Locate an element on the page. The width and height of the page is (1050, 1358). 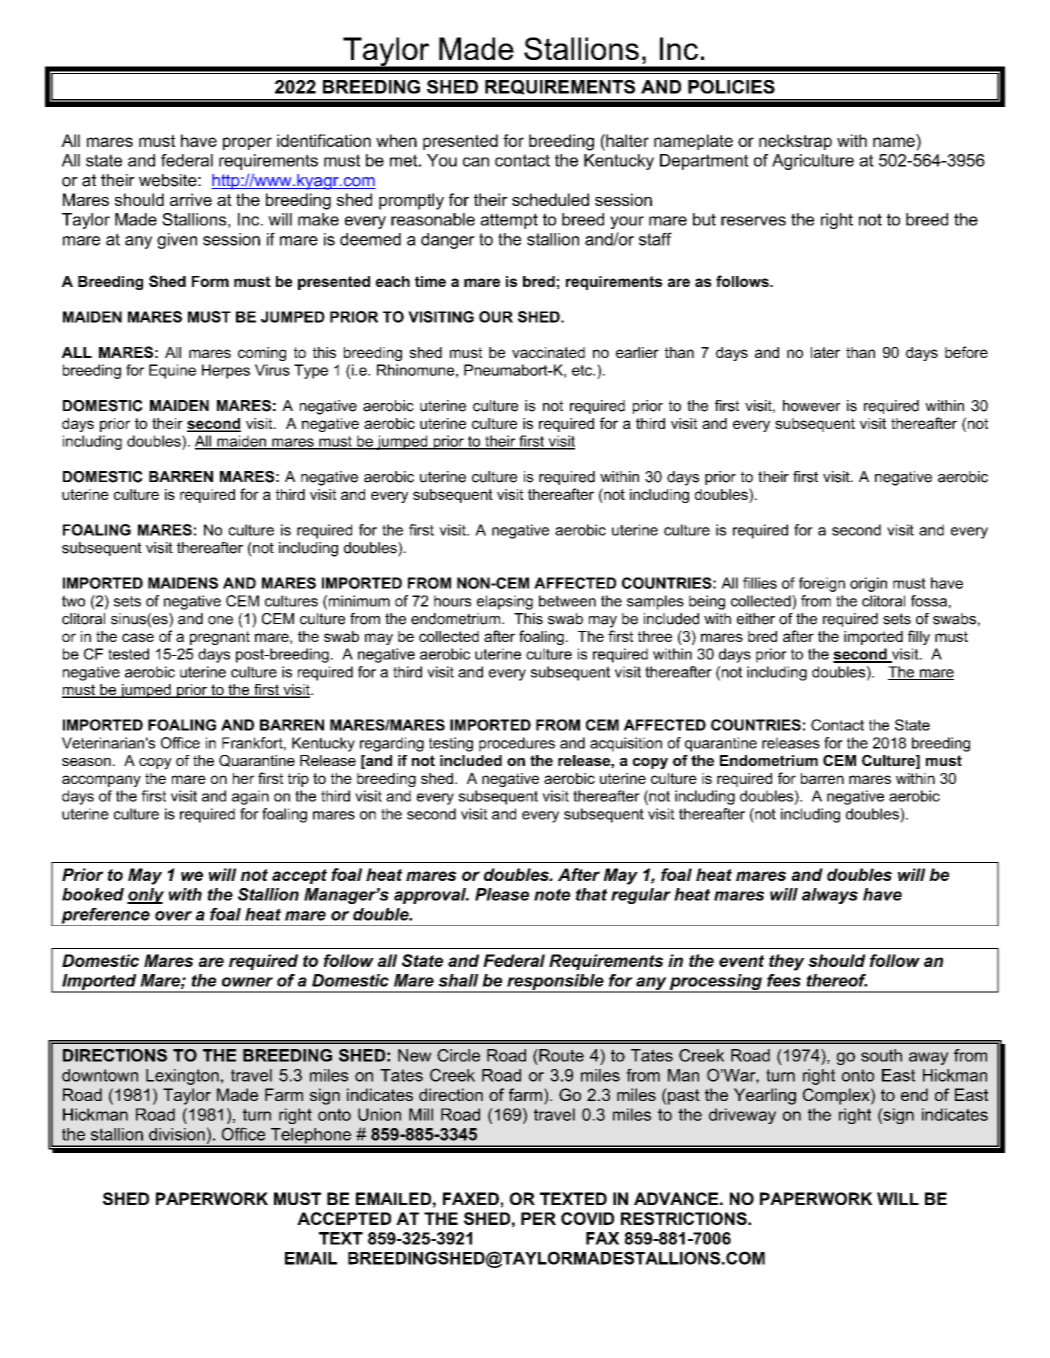
pregnant is located at coordinates (220, 638).
